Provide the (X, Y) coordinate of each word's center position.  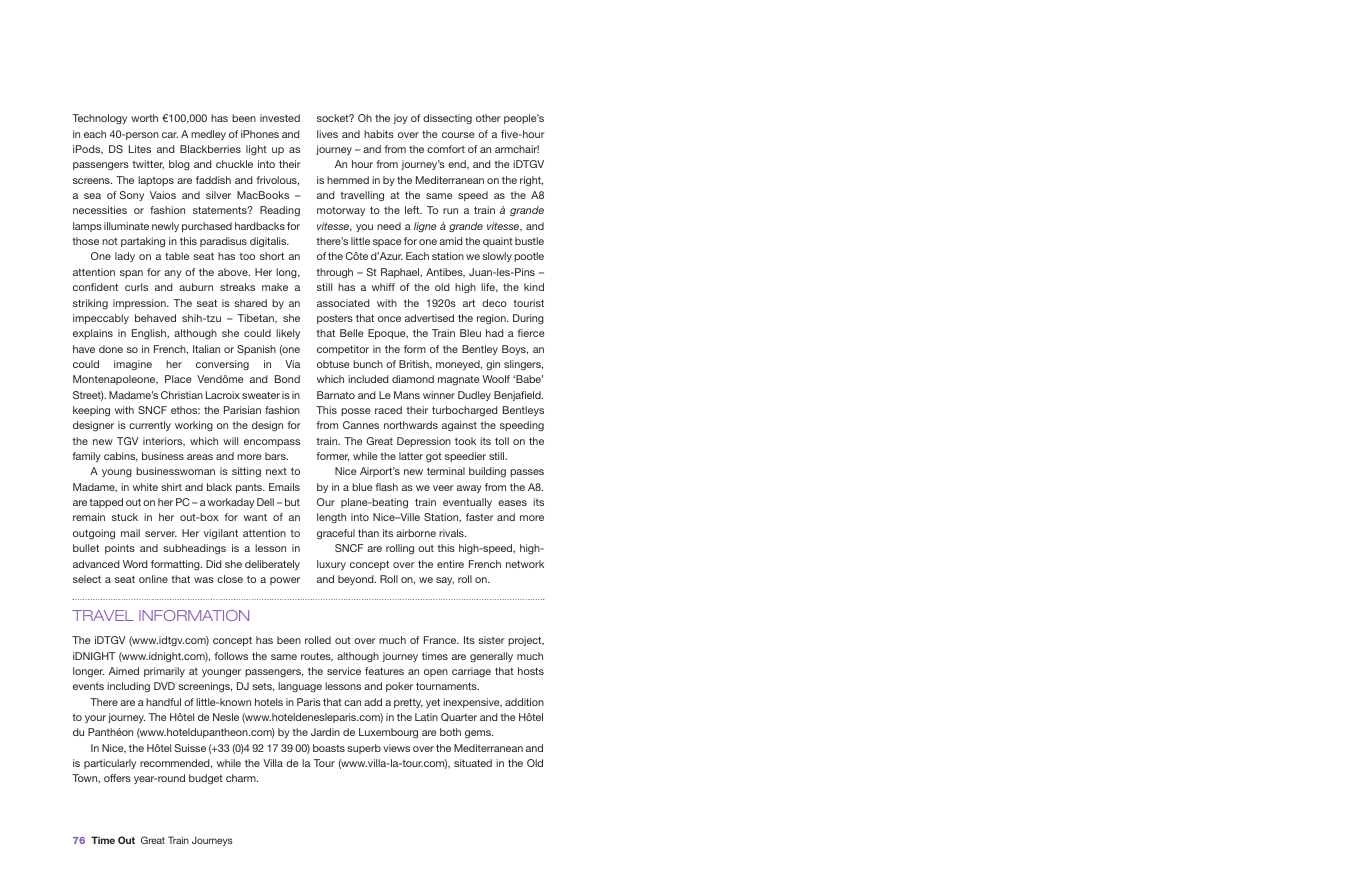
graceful (336, 534)
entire (450, 564)
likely (288, 334)
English (150, 334)
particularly (110, 764)
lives (327, 134)
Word (135, 564)
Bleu (470, 333)
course (458, 135)
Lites (140, 149)
